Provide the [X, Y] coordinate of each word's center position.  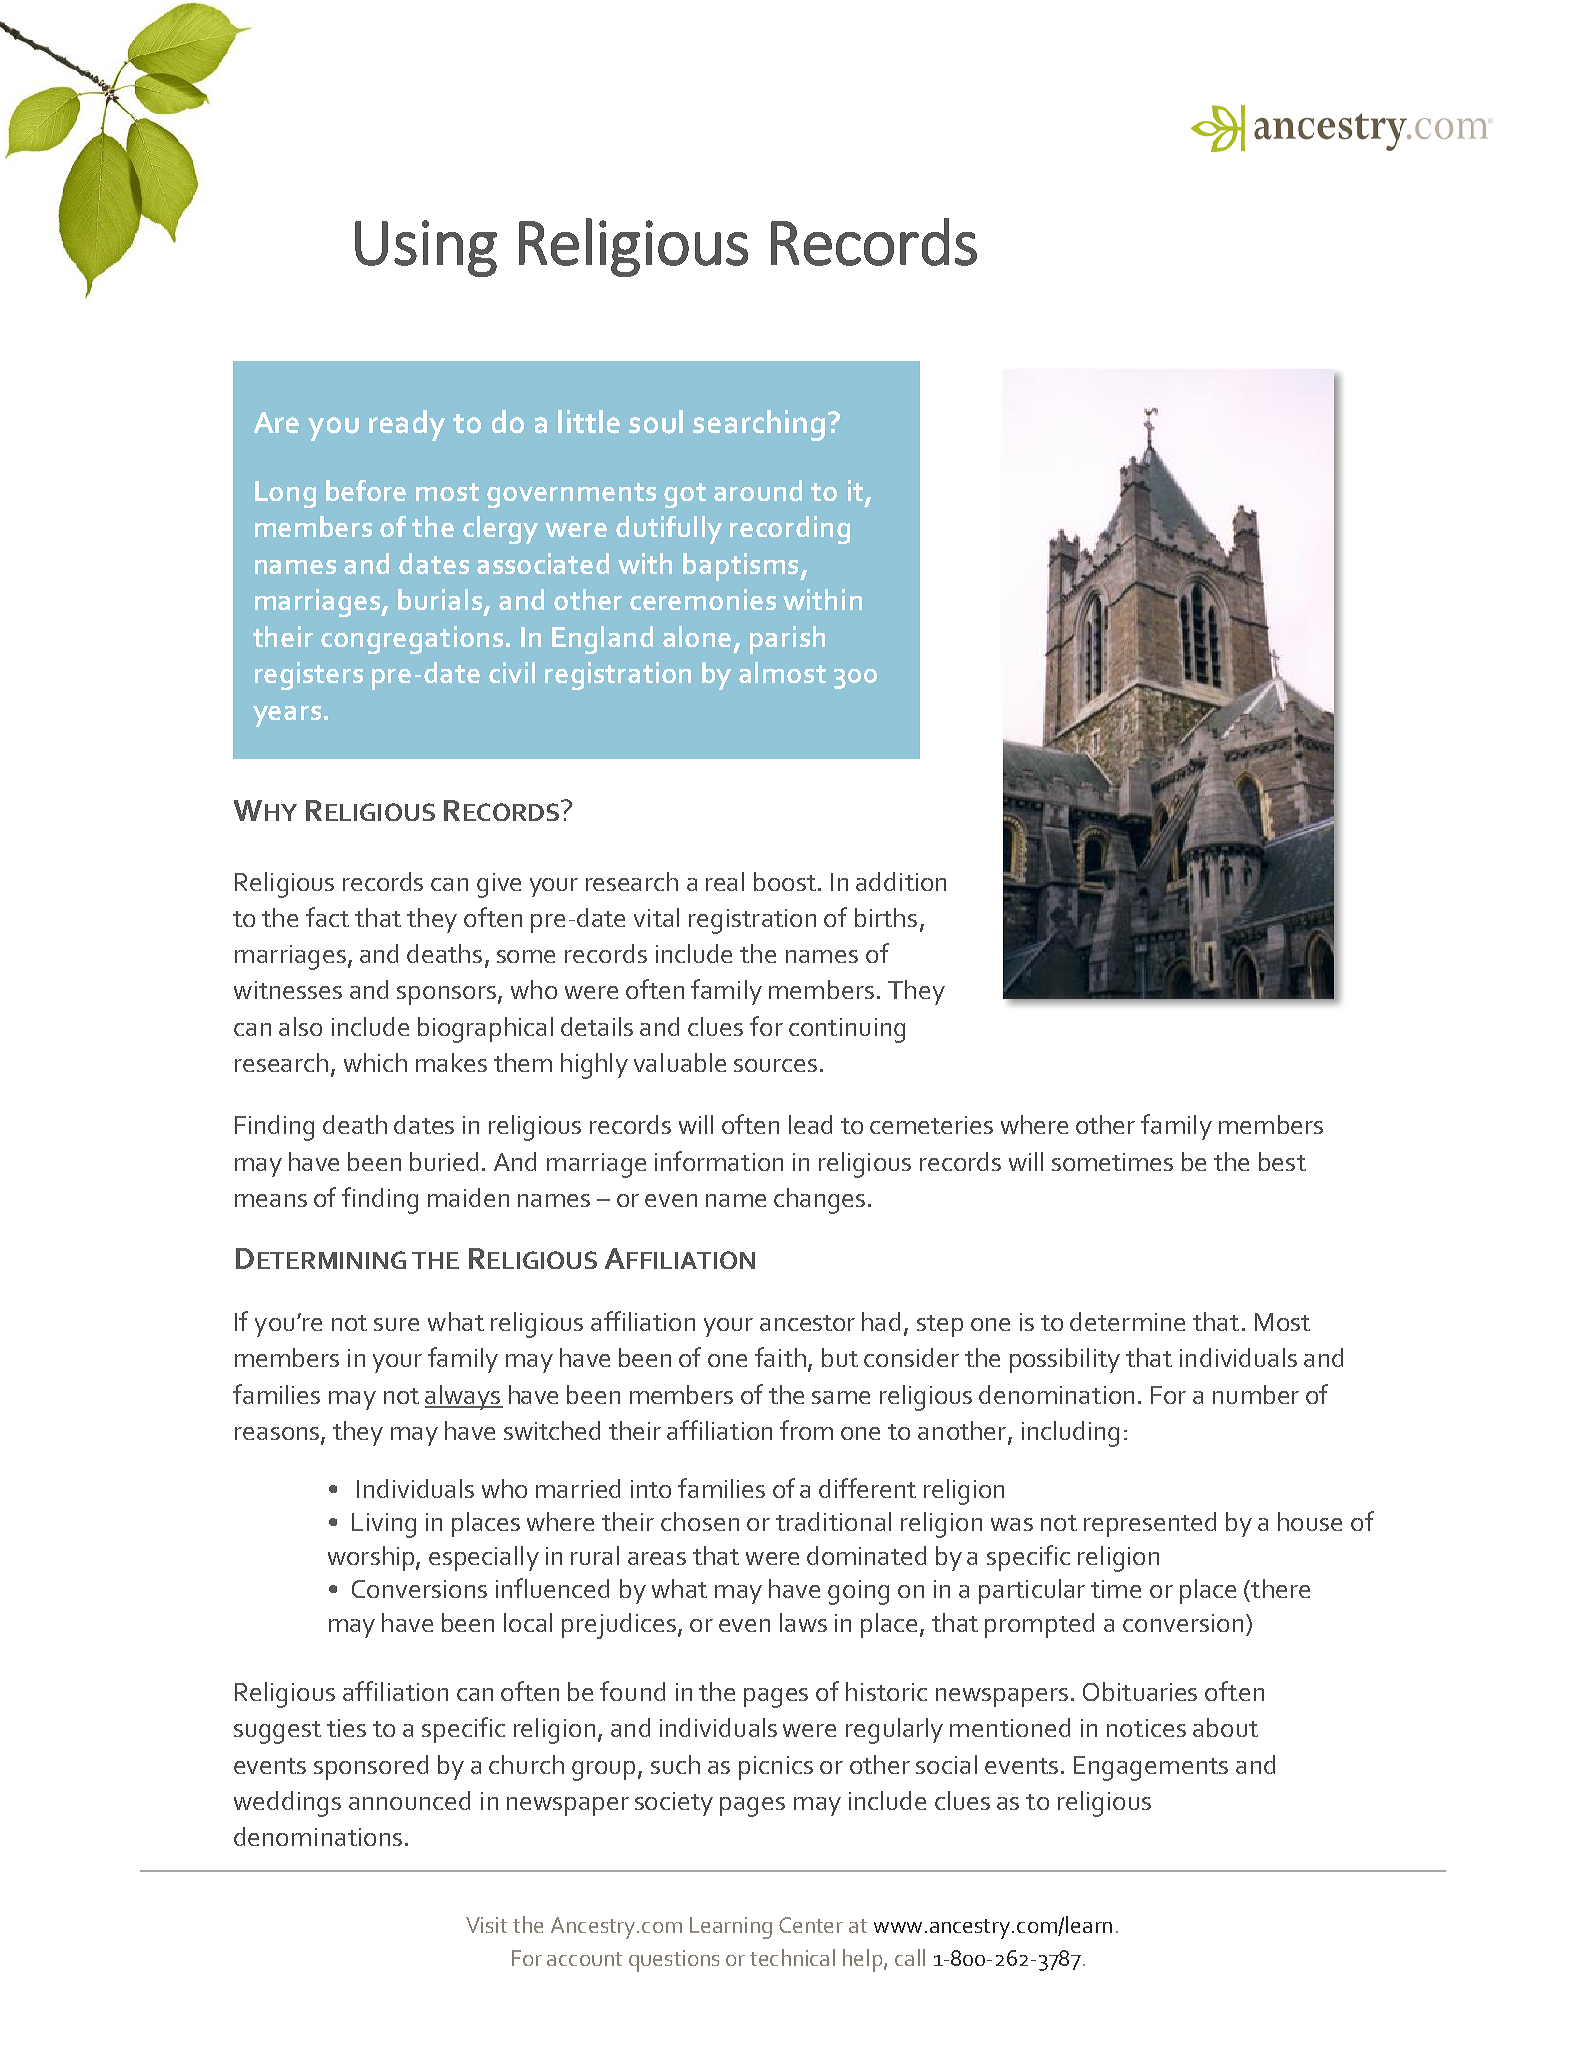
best [1282, 1161]
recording [790, 530]
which [375, 1062]
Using [426, 248]
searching [759, 425]
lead [810, 1124]
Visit [486, 1925]
